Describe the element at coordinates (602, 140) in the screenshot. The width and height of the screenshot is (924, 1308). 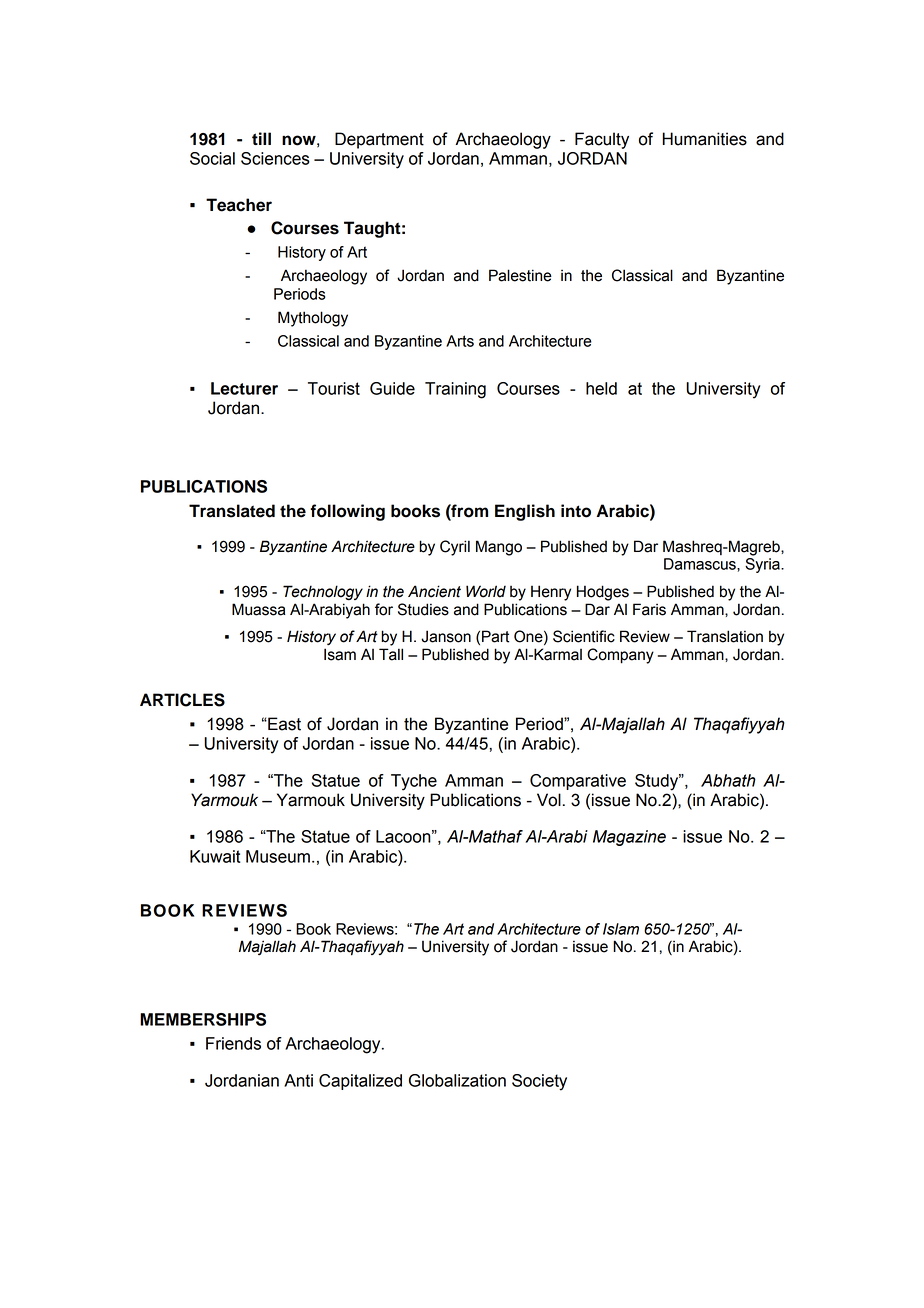
I see `Faculty` at that location.
